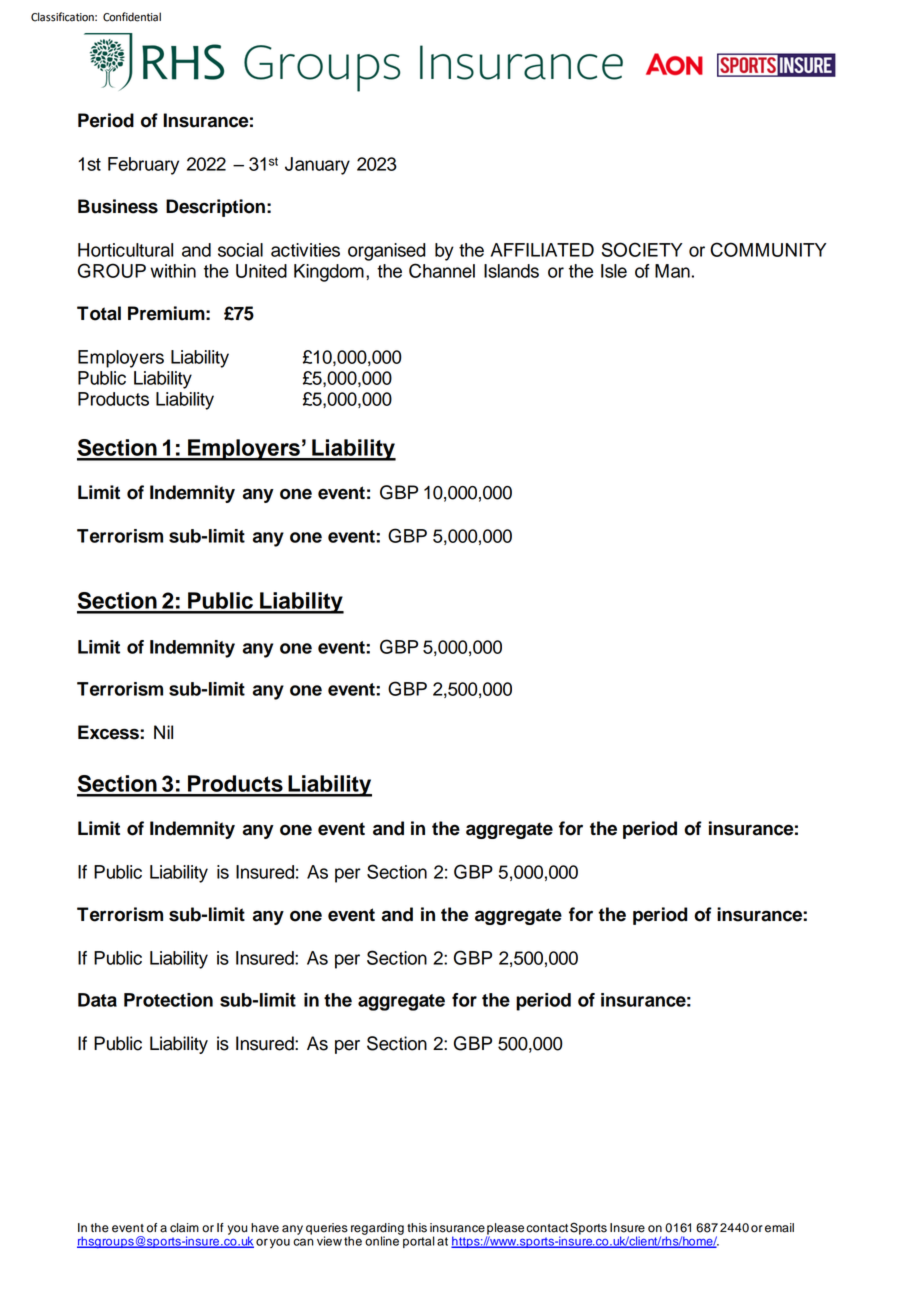 The image size is (924, 1309). Describe the element at coordinates (417, 1228) in the document. I see `this` at that location.
